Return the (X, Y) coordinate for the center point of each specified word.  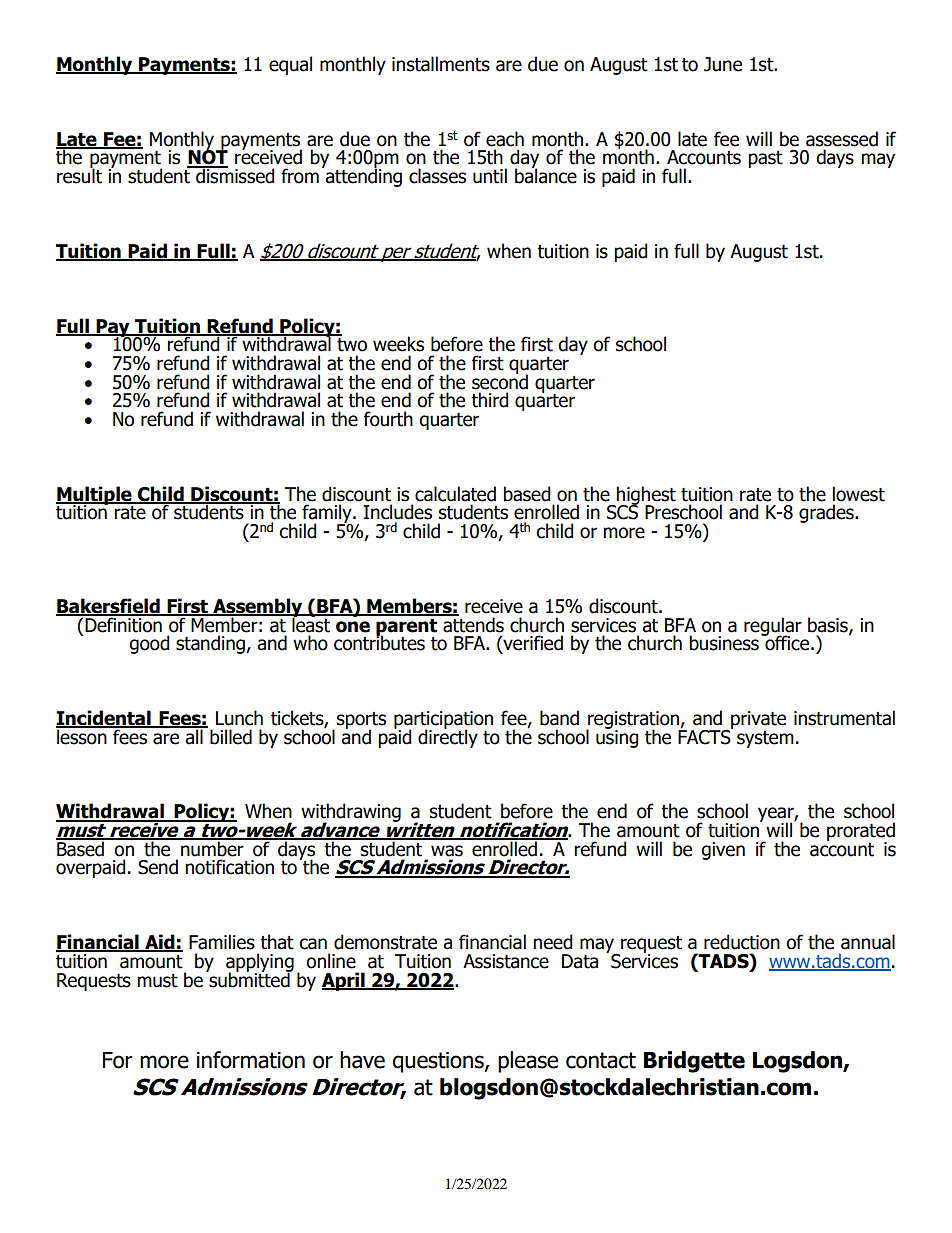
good (149, 644)
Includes (397, 512)
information (251, 1060)
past (765, 159)
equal (290, 65)
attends (472, 624)
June (723, 64)
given (723, 851)
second (500, 381)
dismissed (234, 175)
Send (158, 867)
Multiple (95, 496)
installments (441, 64)
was (447, 851)
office (787, 642)
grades (827, 513)
